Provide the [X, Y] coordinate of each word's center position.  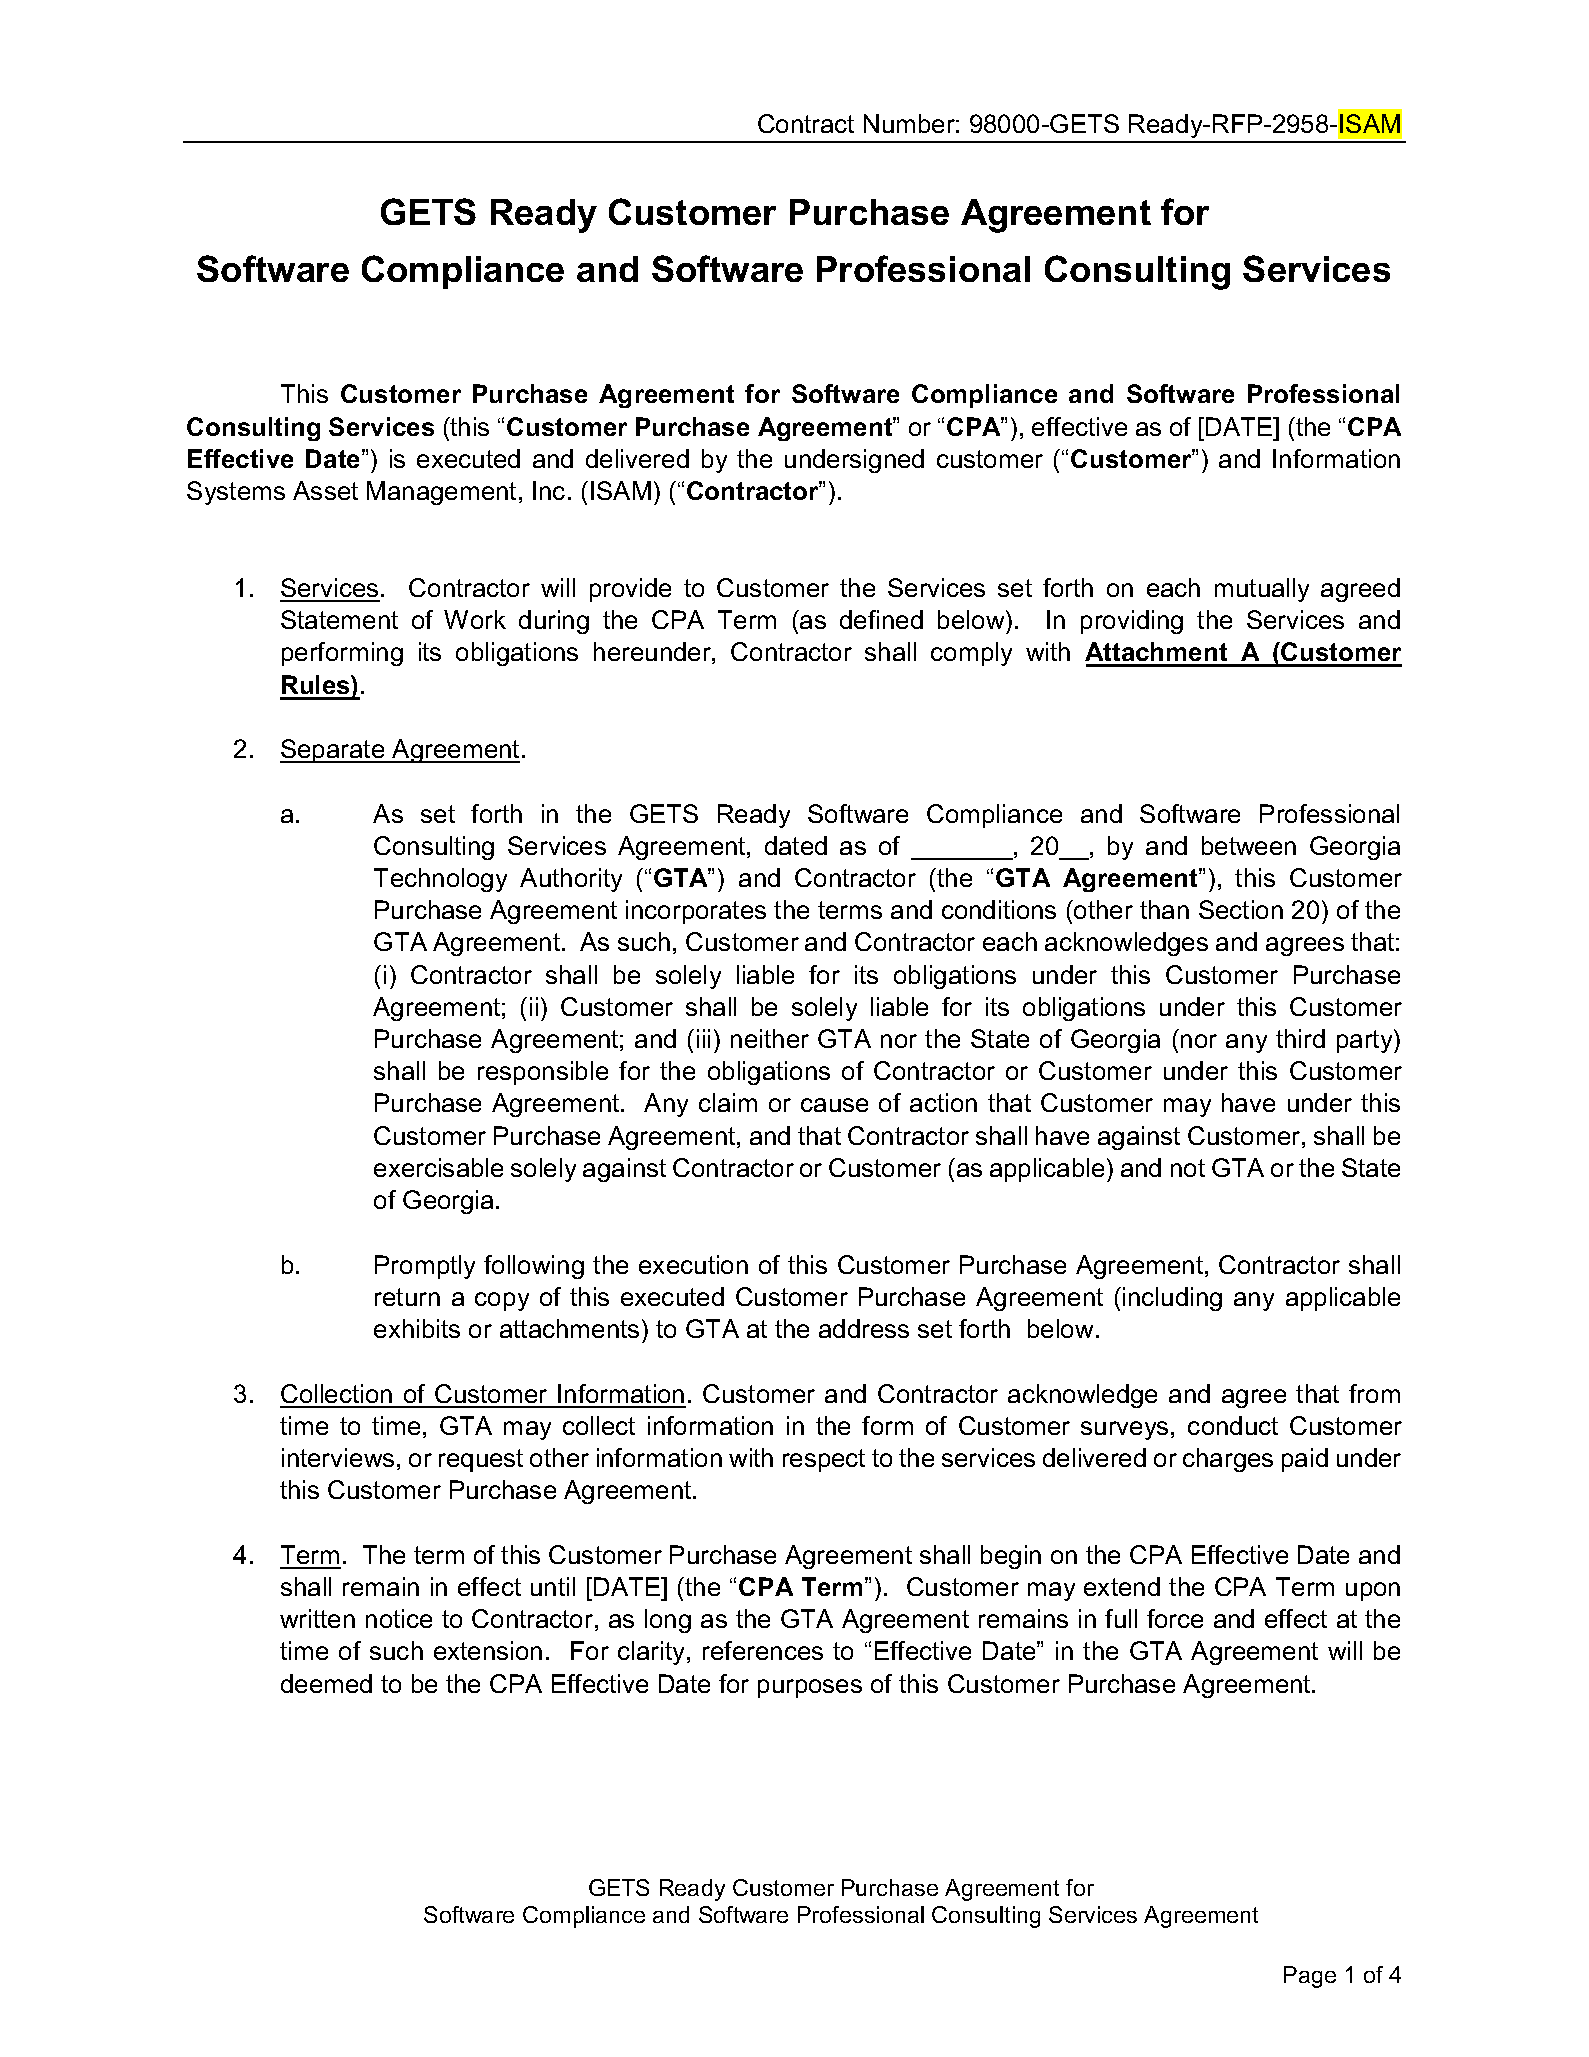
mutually [1262, 590]
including [1172, 1299]
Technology [440, 880]
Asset [325, 490]
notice [399, 1618]
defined [881, 619]
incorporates [696, 912]
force [1175, 1618]
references [763, 1650]
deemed [326, 1683]
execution [693, 1264]
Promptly [425, 1267]
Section [1241, 909]
